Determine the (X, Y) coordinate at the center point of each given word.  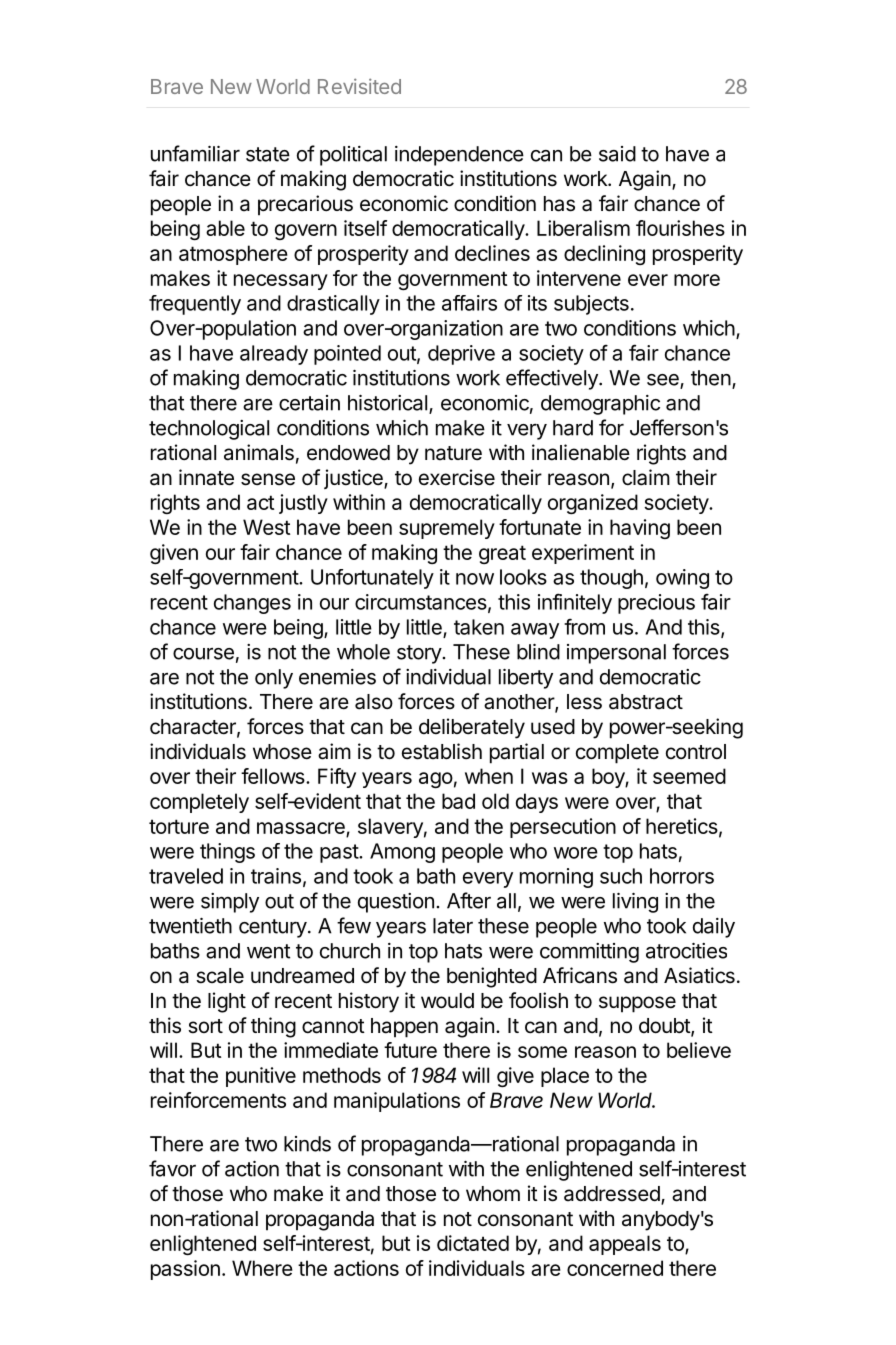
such (621, 876)
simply (230, 903)
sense (268, 479)
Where (262, 1268)
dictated (473, 1243)
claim (646, 477)
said (617, 154)
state (268, 154)
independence (459, 156)
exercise (457, 477)
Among (402, 853)
